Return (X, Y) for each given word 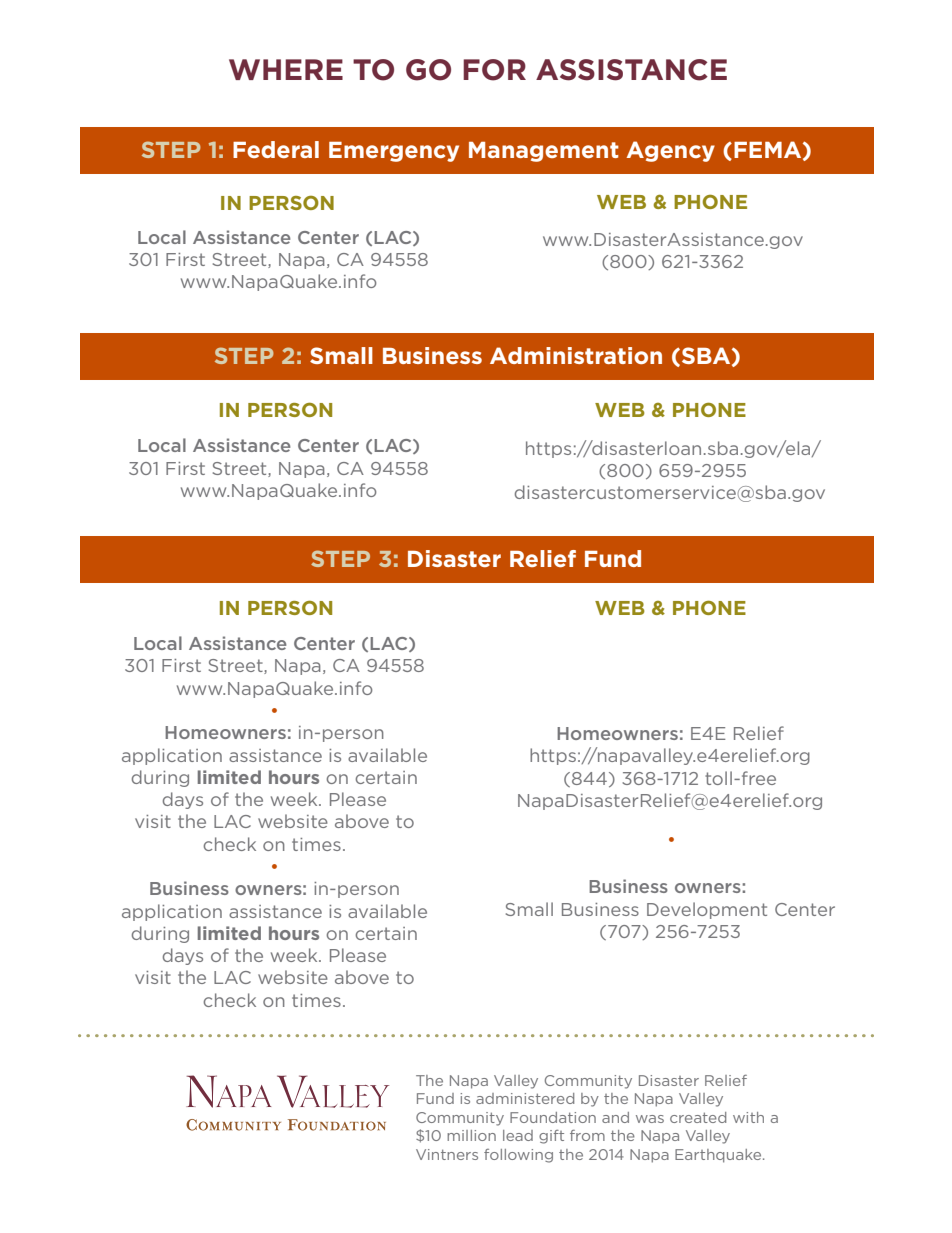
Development (707, 910)
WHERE (286, 69)
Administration (576, 355)
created (698, 1117)
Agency (670, 151)
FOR (494, 70)
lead (518, 1135)
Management (544, 152)
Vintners (447, 1154)
